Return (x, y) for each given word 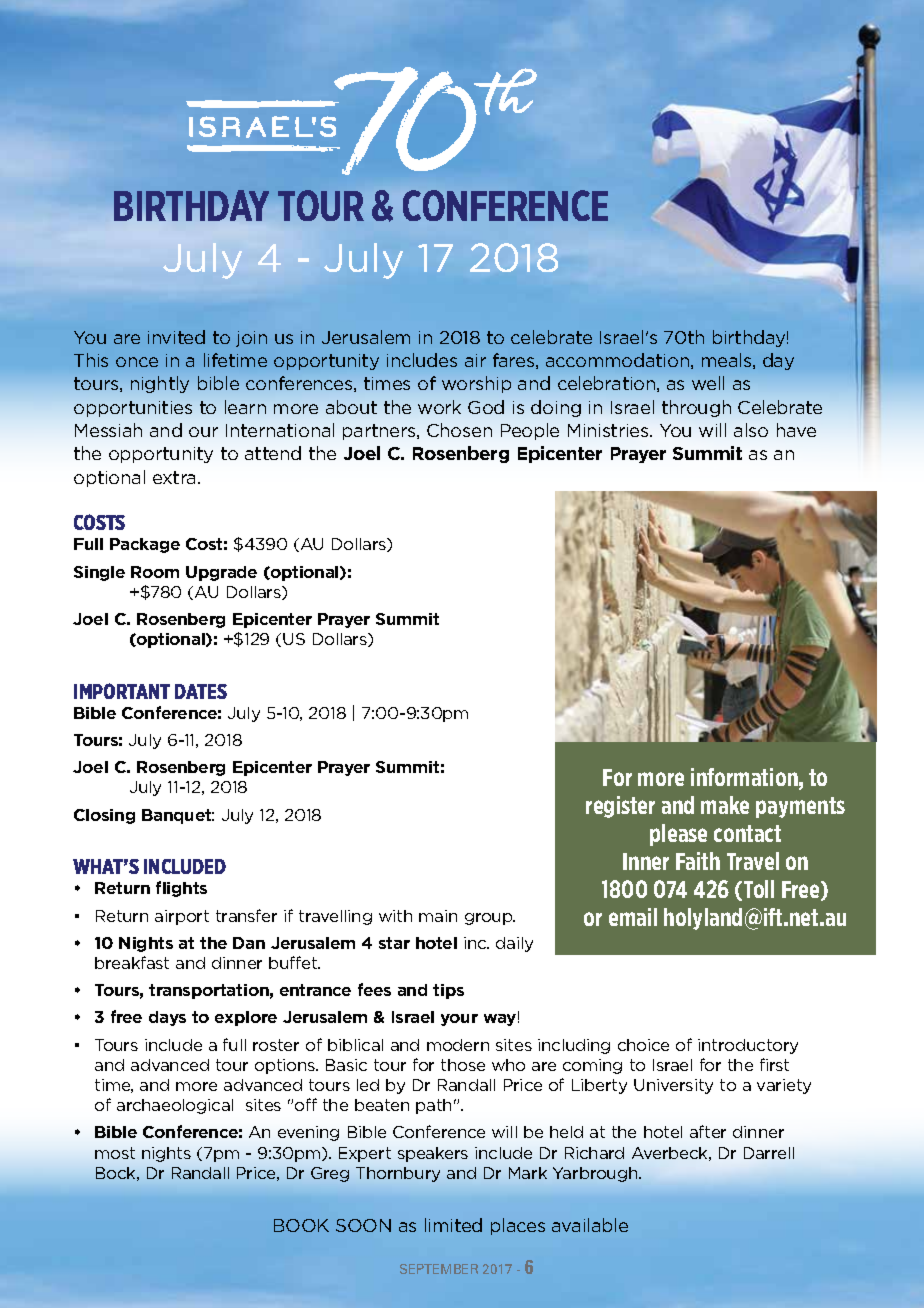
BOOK (301, 1225)
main (438, 916)
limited (453, 1225)
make (725, 805)
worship (476, 384)
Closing (104, 816)
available (590, 1225)
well (708, 383)
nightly (160, 384)
